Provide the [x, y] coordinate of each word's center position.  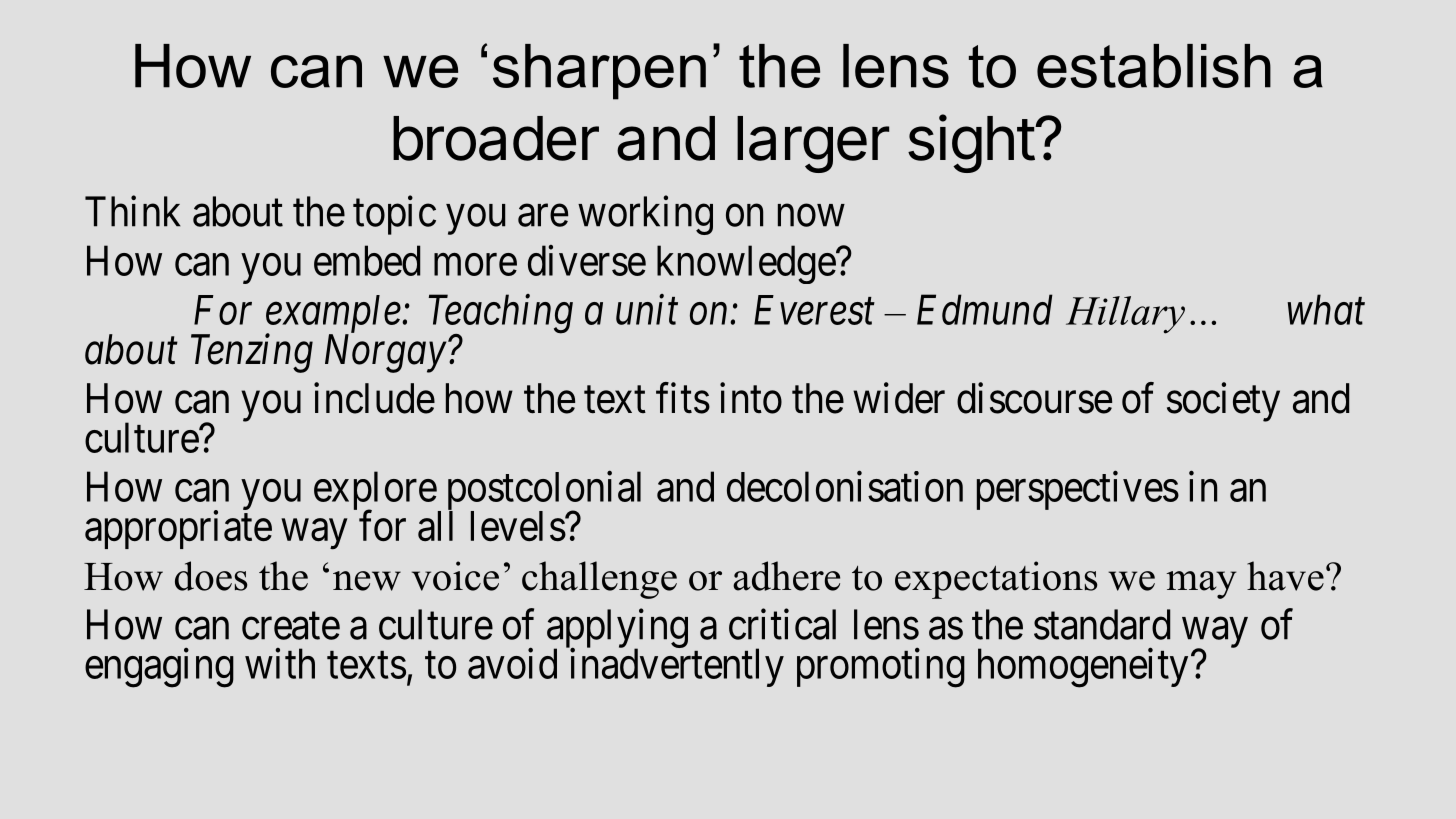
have [1285, 576]
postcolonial [544, 492]
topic [394, 215]
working [645, 215]
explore [375, 492]
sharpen [599, 72]
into [751, 398]
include [374, 398]
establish [1154, 66]
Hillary [1125, 315]
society [1223, 402]
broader [496, 138]
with [280, 663]
